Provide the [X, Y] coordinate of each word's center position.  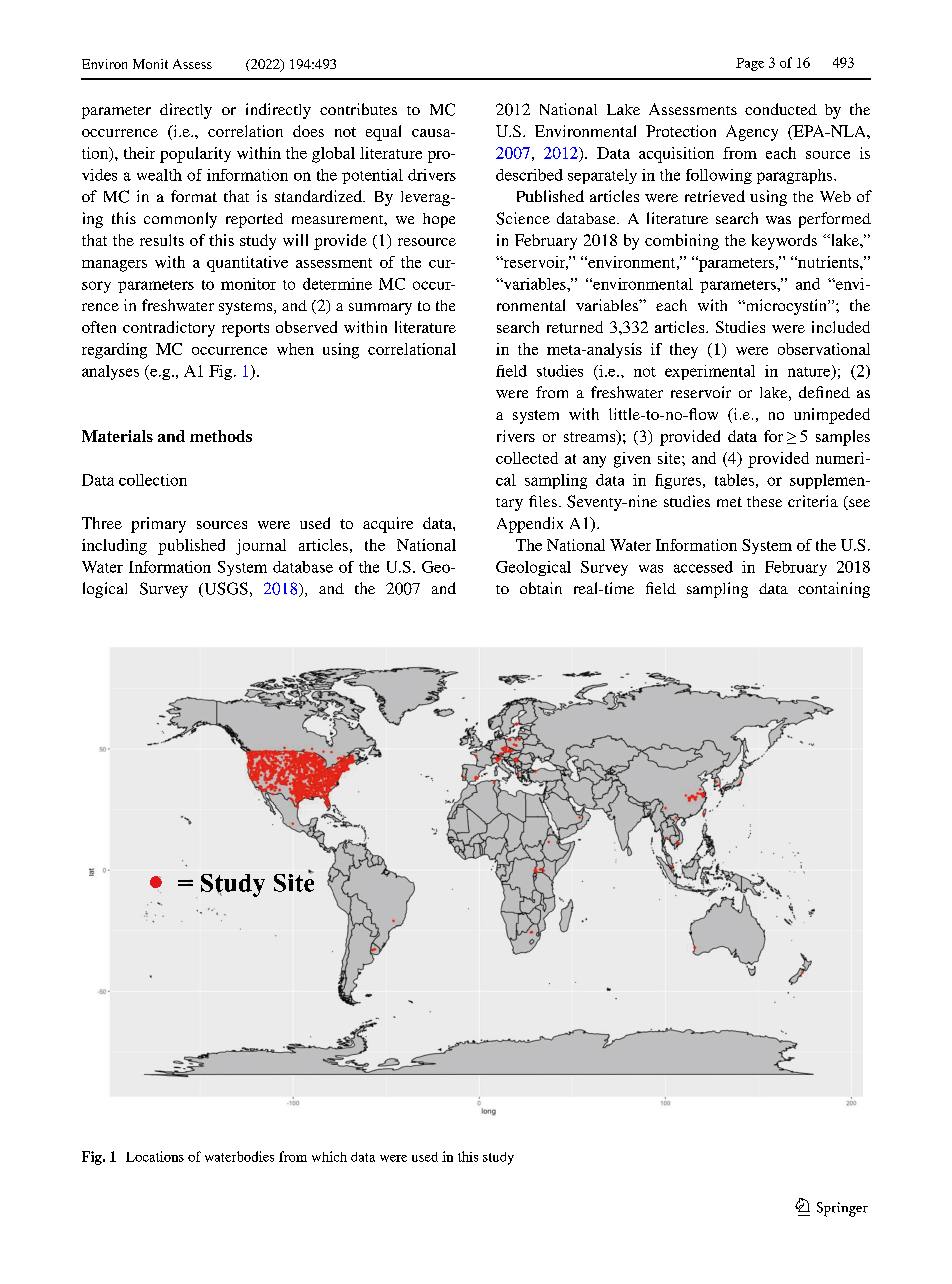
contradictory [169, 329]
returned [575, 327]
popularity [195, 155]
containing [834, 590]
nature [810, 372]
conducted [781, 109]
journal [261, 547]
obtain [541, 588]
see [858, 504]
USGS [225, 589]
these [764, 501]
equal [383, 133]
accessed [703, 567]
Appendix [530, 525]
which [329, 1156]
